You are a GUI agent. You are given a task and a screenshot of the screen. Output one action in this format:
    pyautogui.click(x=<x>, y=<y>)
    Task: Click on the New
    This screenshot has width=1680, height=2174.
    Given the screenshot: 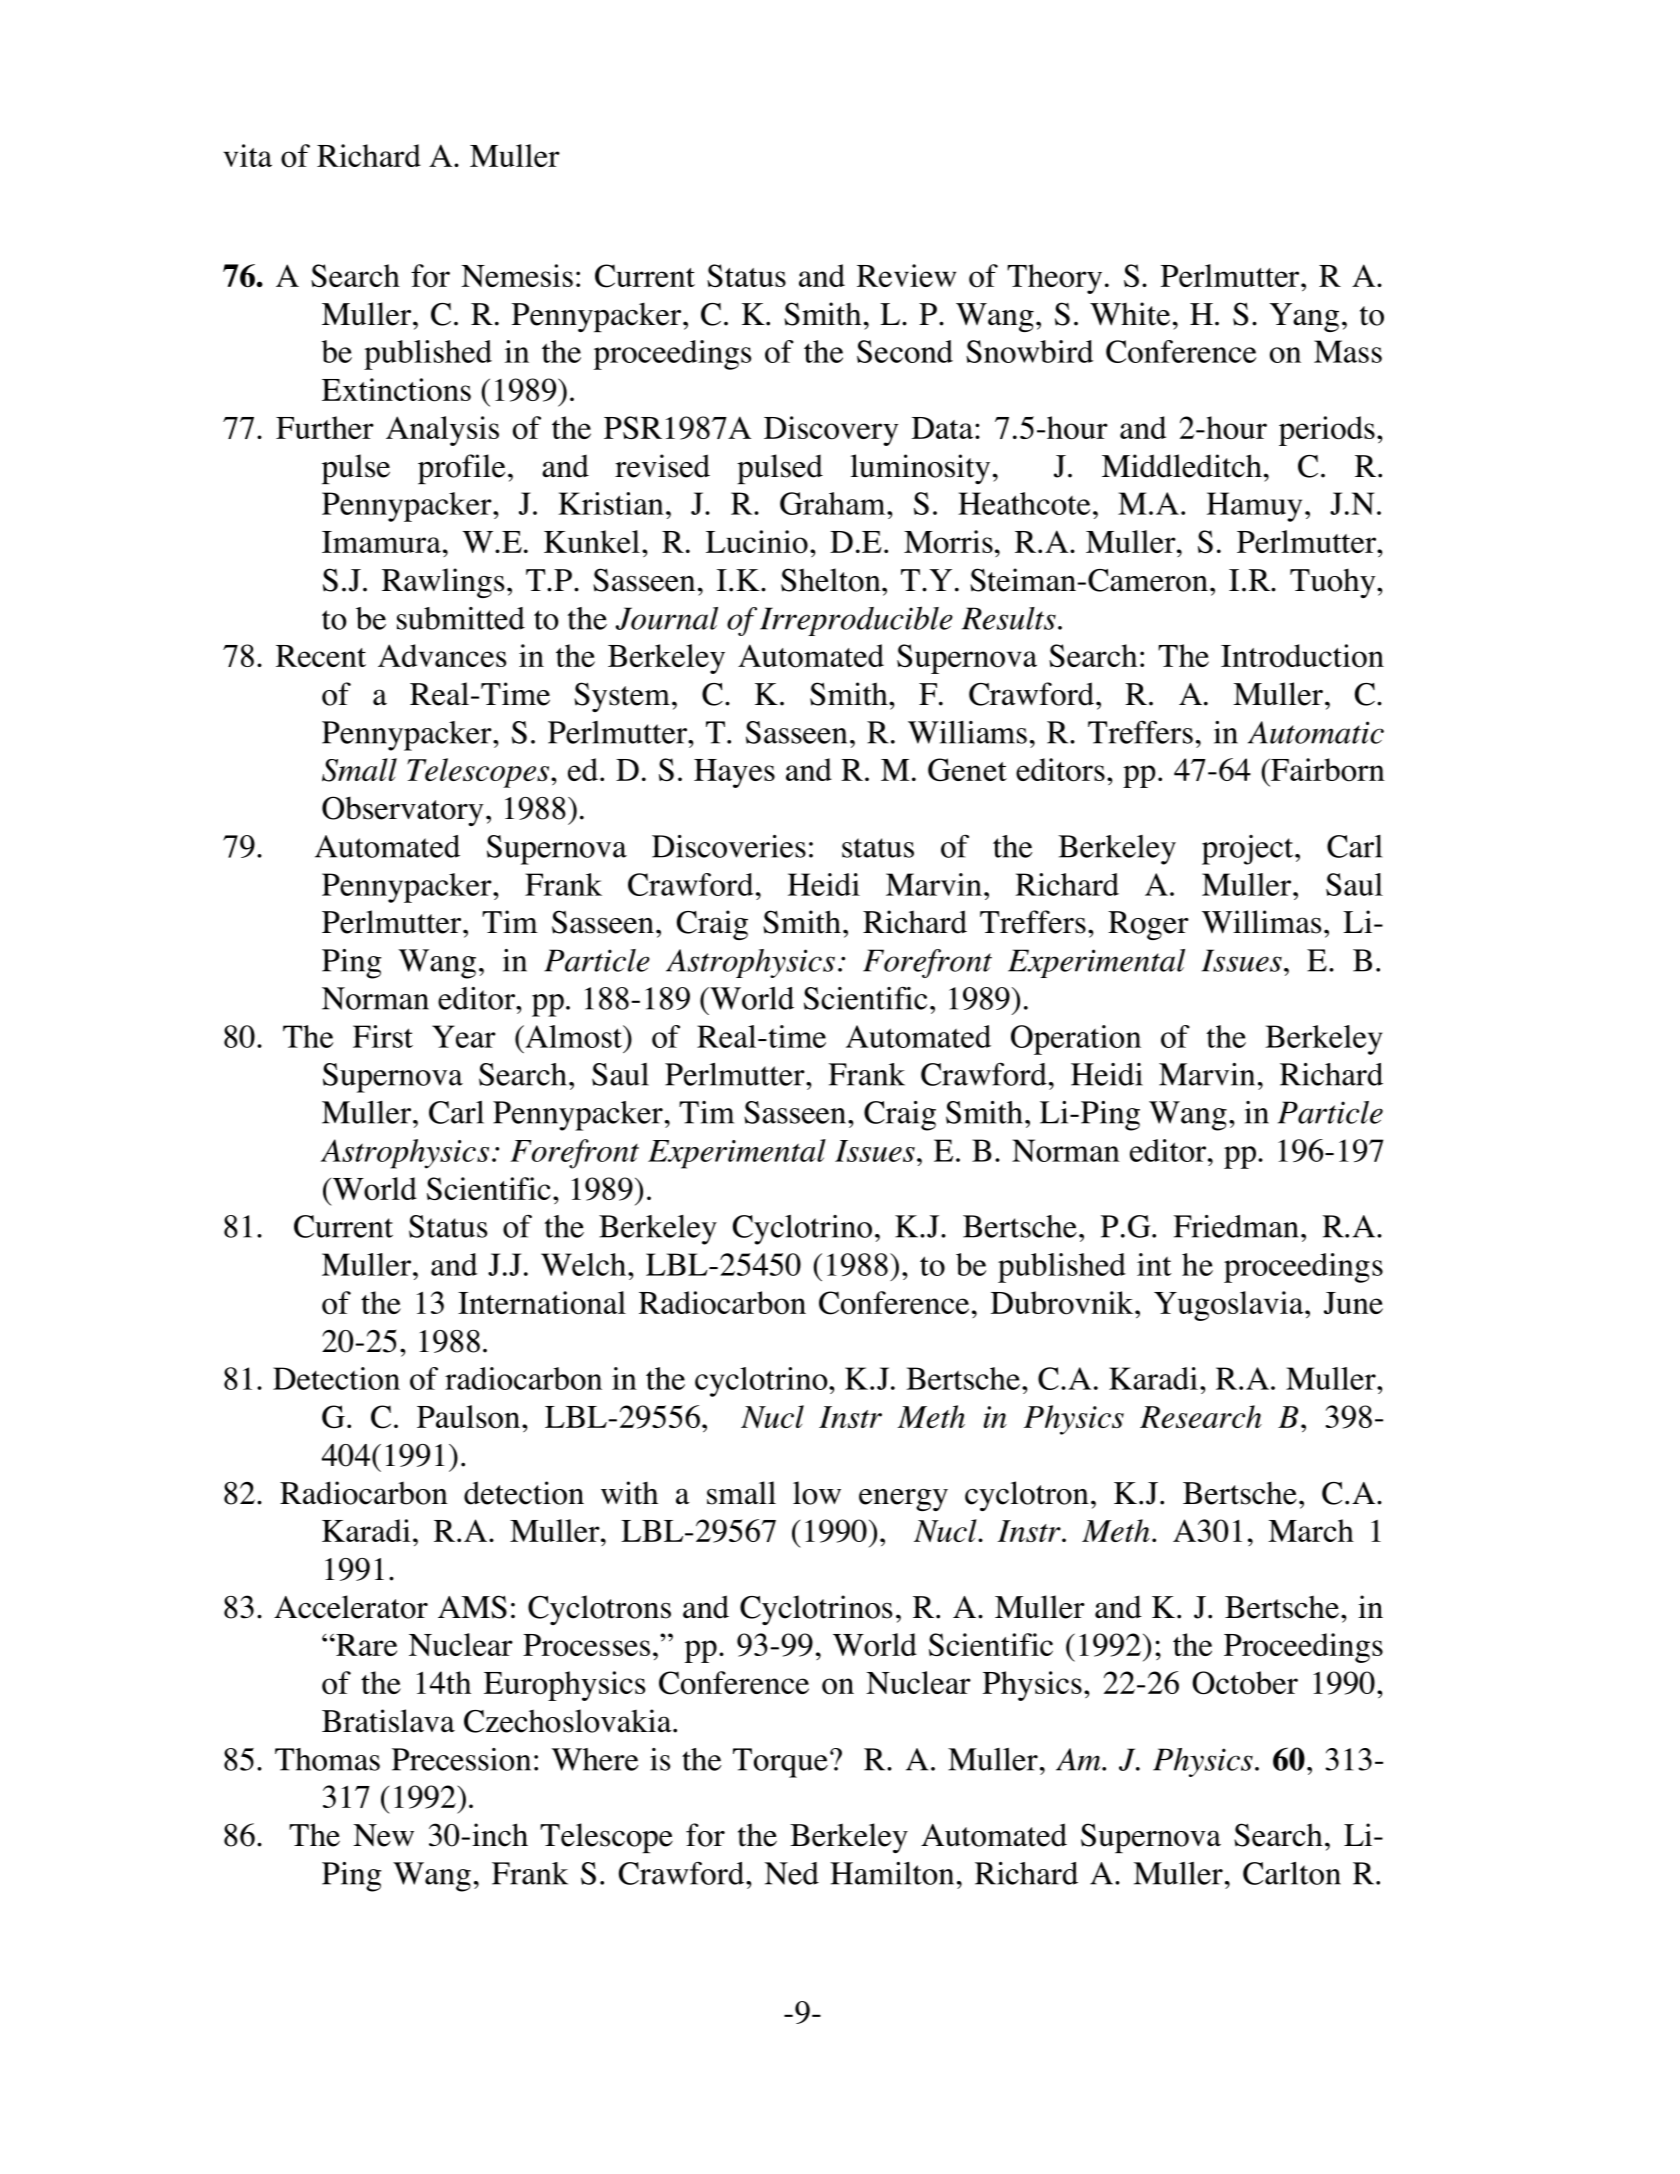 What is the action you would take?
    pyautogui.click(x=383, y=1835)
